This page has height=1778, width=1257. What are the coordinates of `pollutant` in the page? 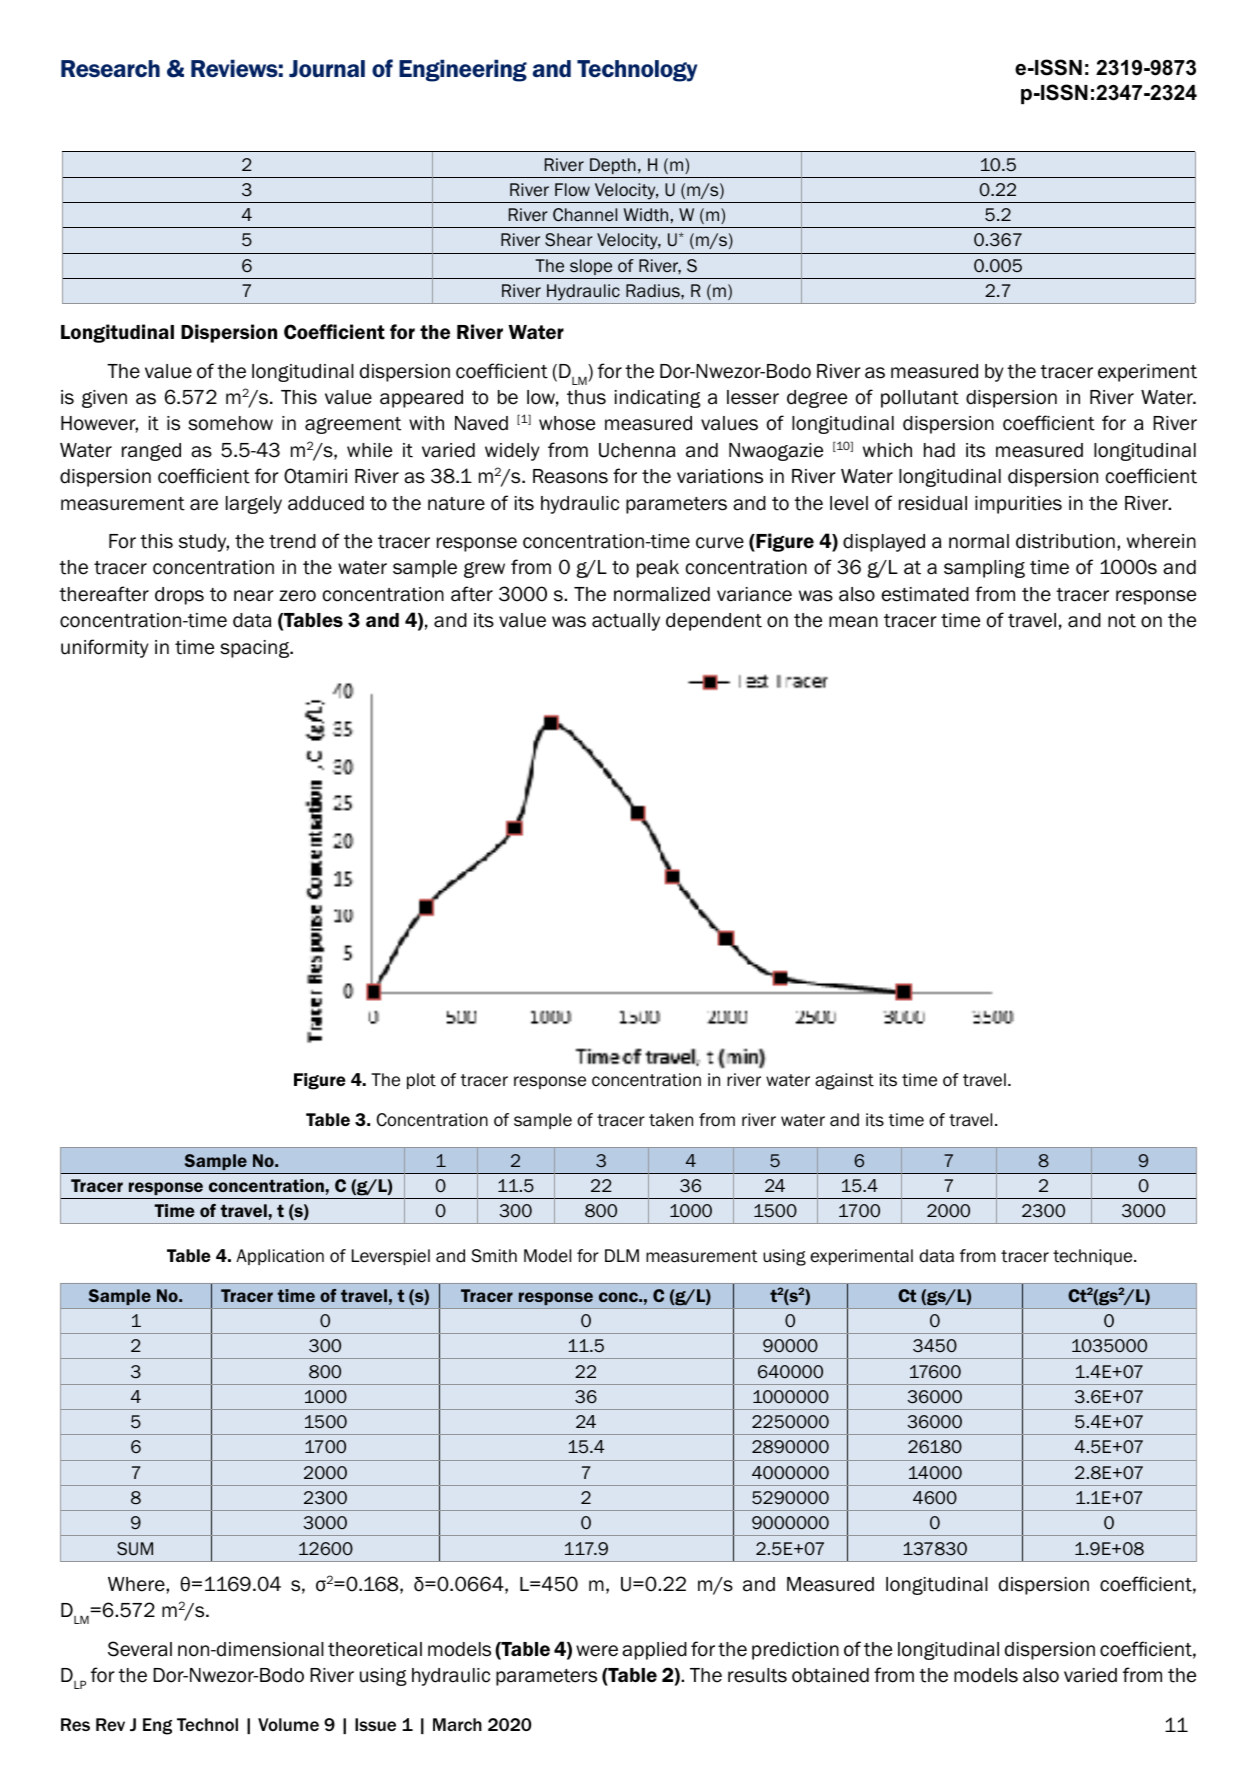 It's located at (920, 399).
